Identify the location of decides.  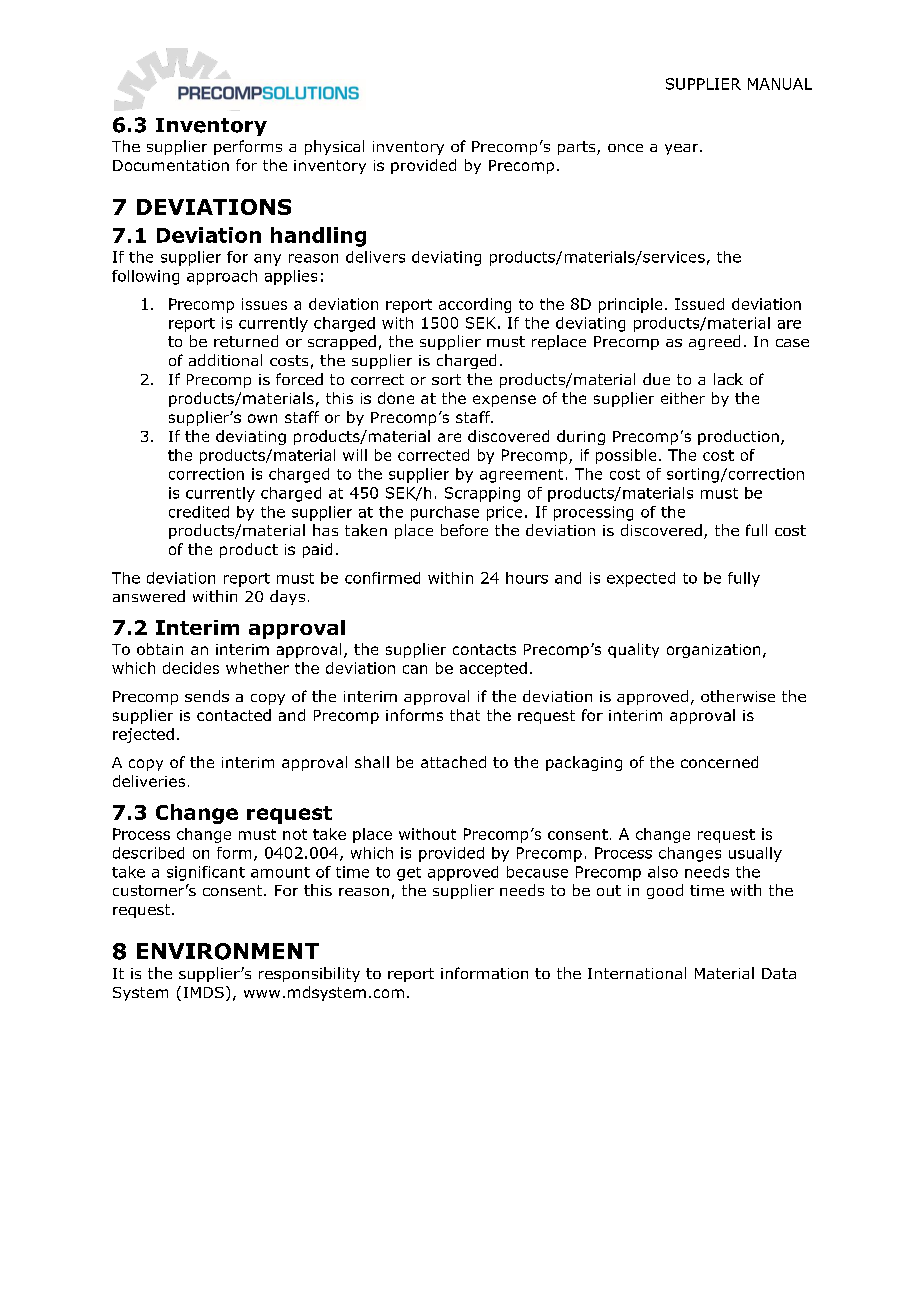
(191, 668).
